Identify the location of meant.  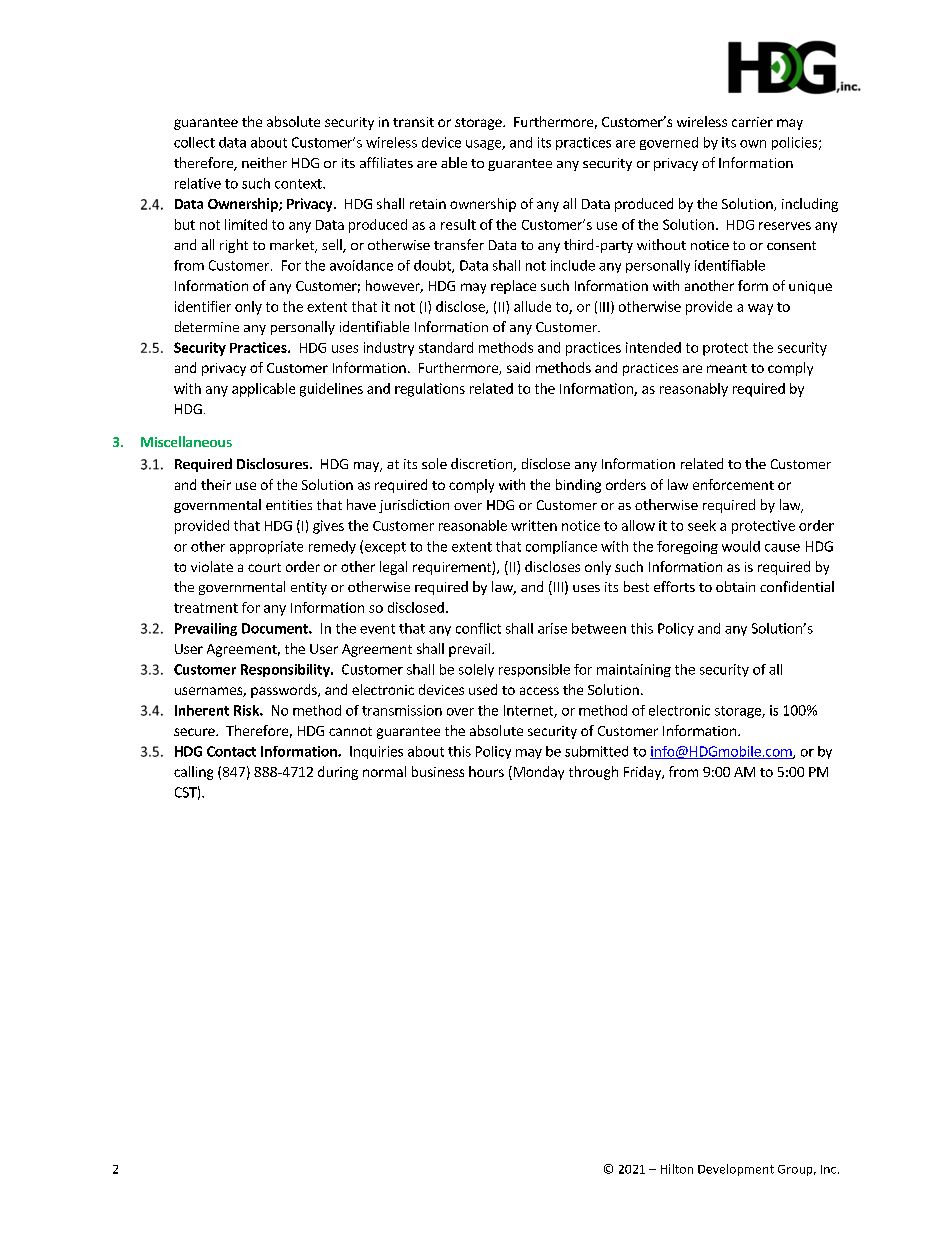
(727, 368).
